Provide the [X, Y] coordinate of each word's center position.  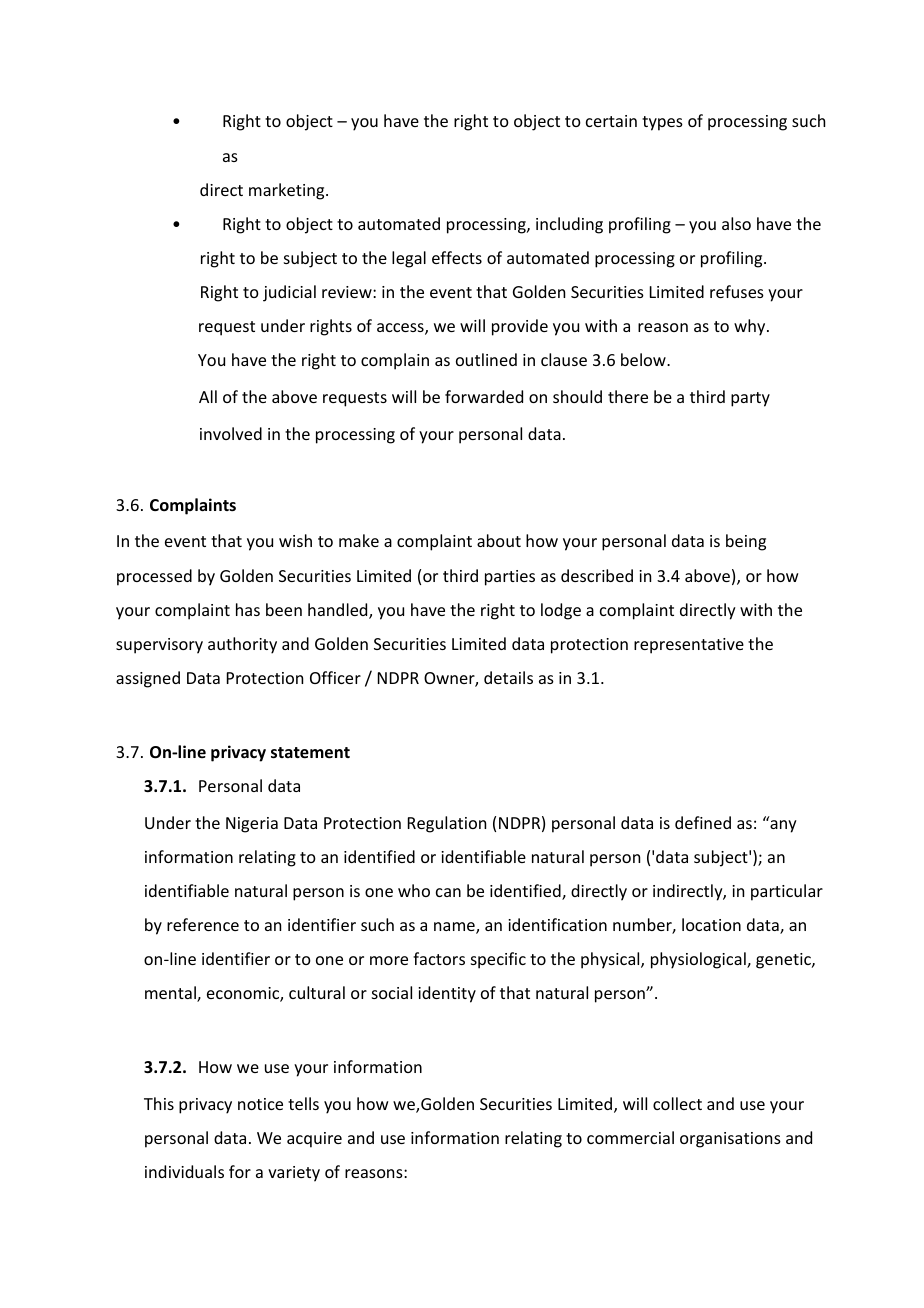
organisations [730, 1140]
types [662, 123]
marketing [288, 191]
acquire [314, 1140]
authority [242, 645]
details [508, 677]
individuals [184, 1171]
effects [457, 257]
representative [689, 646]
